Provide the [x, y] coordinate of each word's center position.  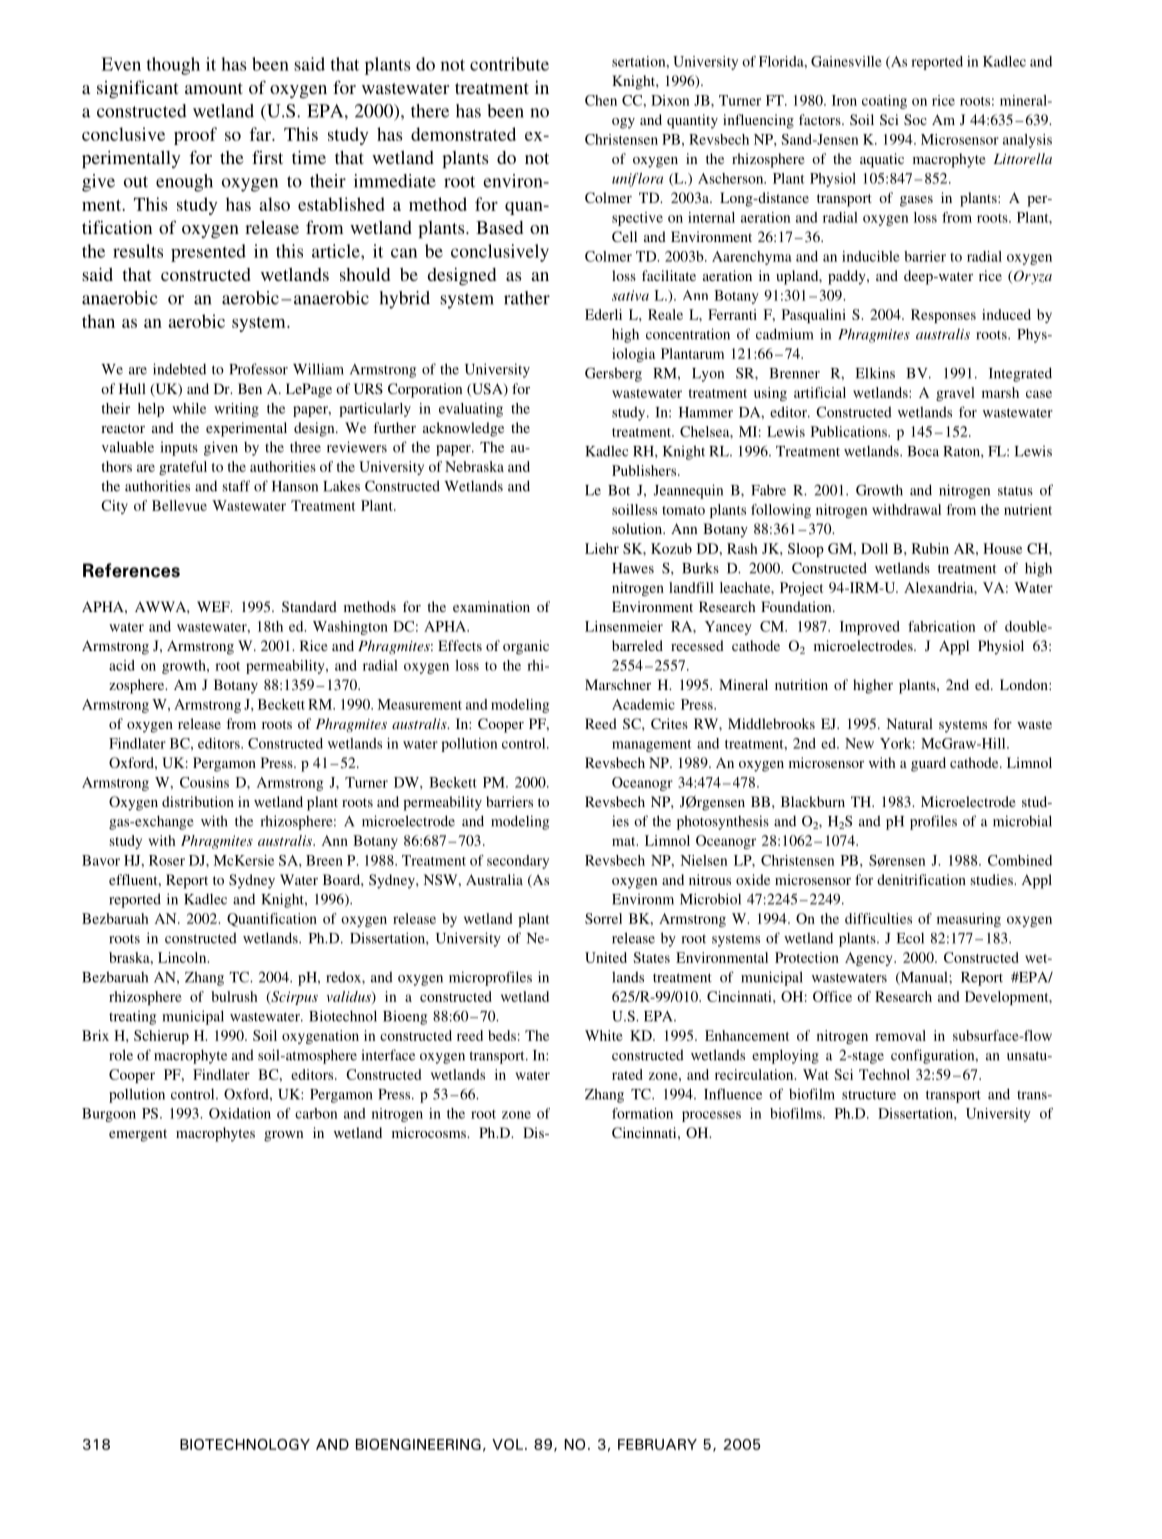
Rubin [930, 548]
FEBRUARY [657, 1444]
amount [214, 88]
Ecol [910, 938]
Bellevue [179, 505]
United [606, 957]
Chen [601, 100]
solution [638, 528]
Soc [915, 119]
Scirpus [293, 998]
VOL [507, 1444]
